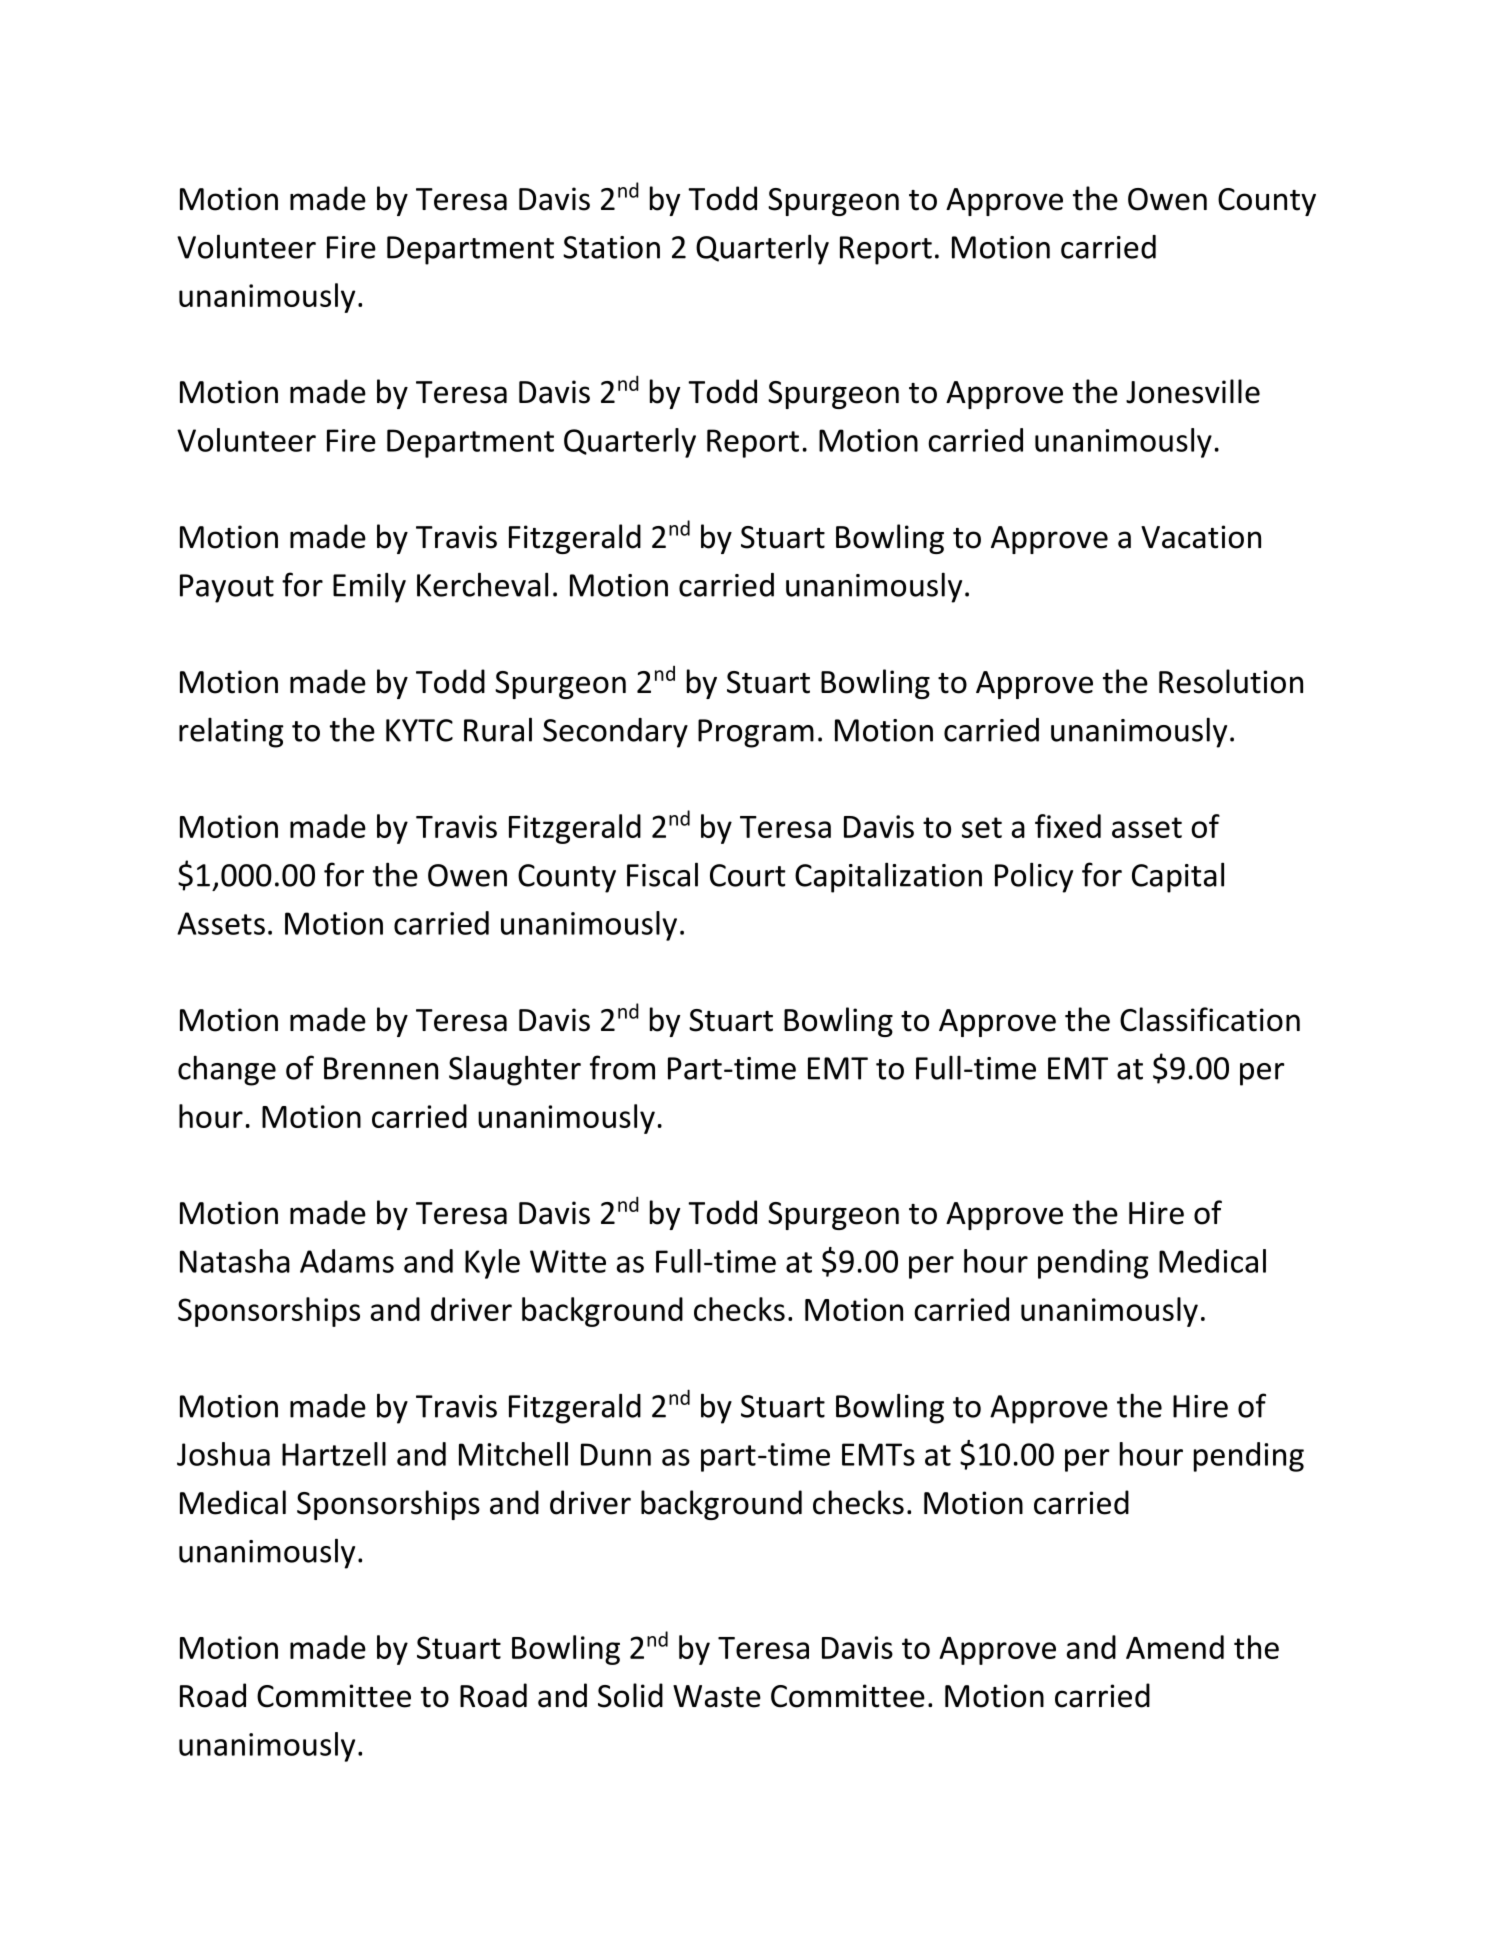 This page has height=1946, width=1503. I want to click on Emily, so click(369, 587).
